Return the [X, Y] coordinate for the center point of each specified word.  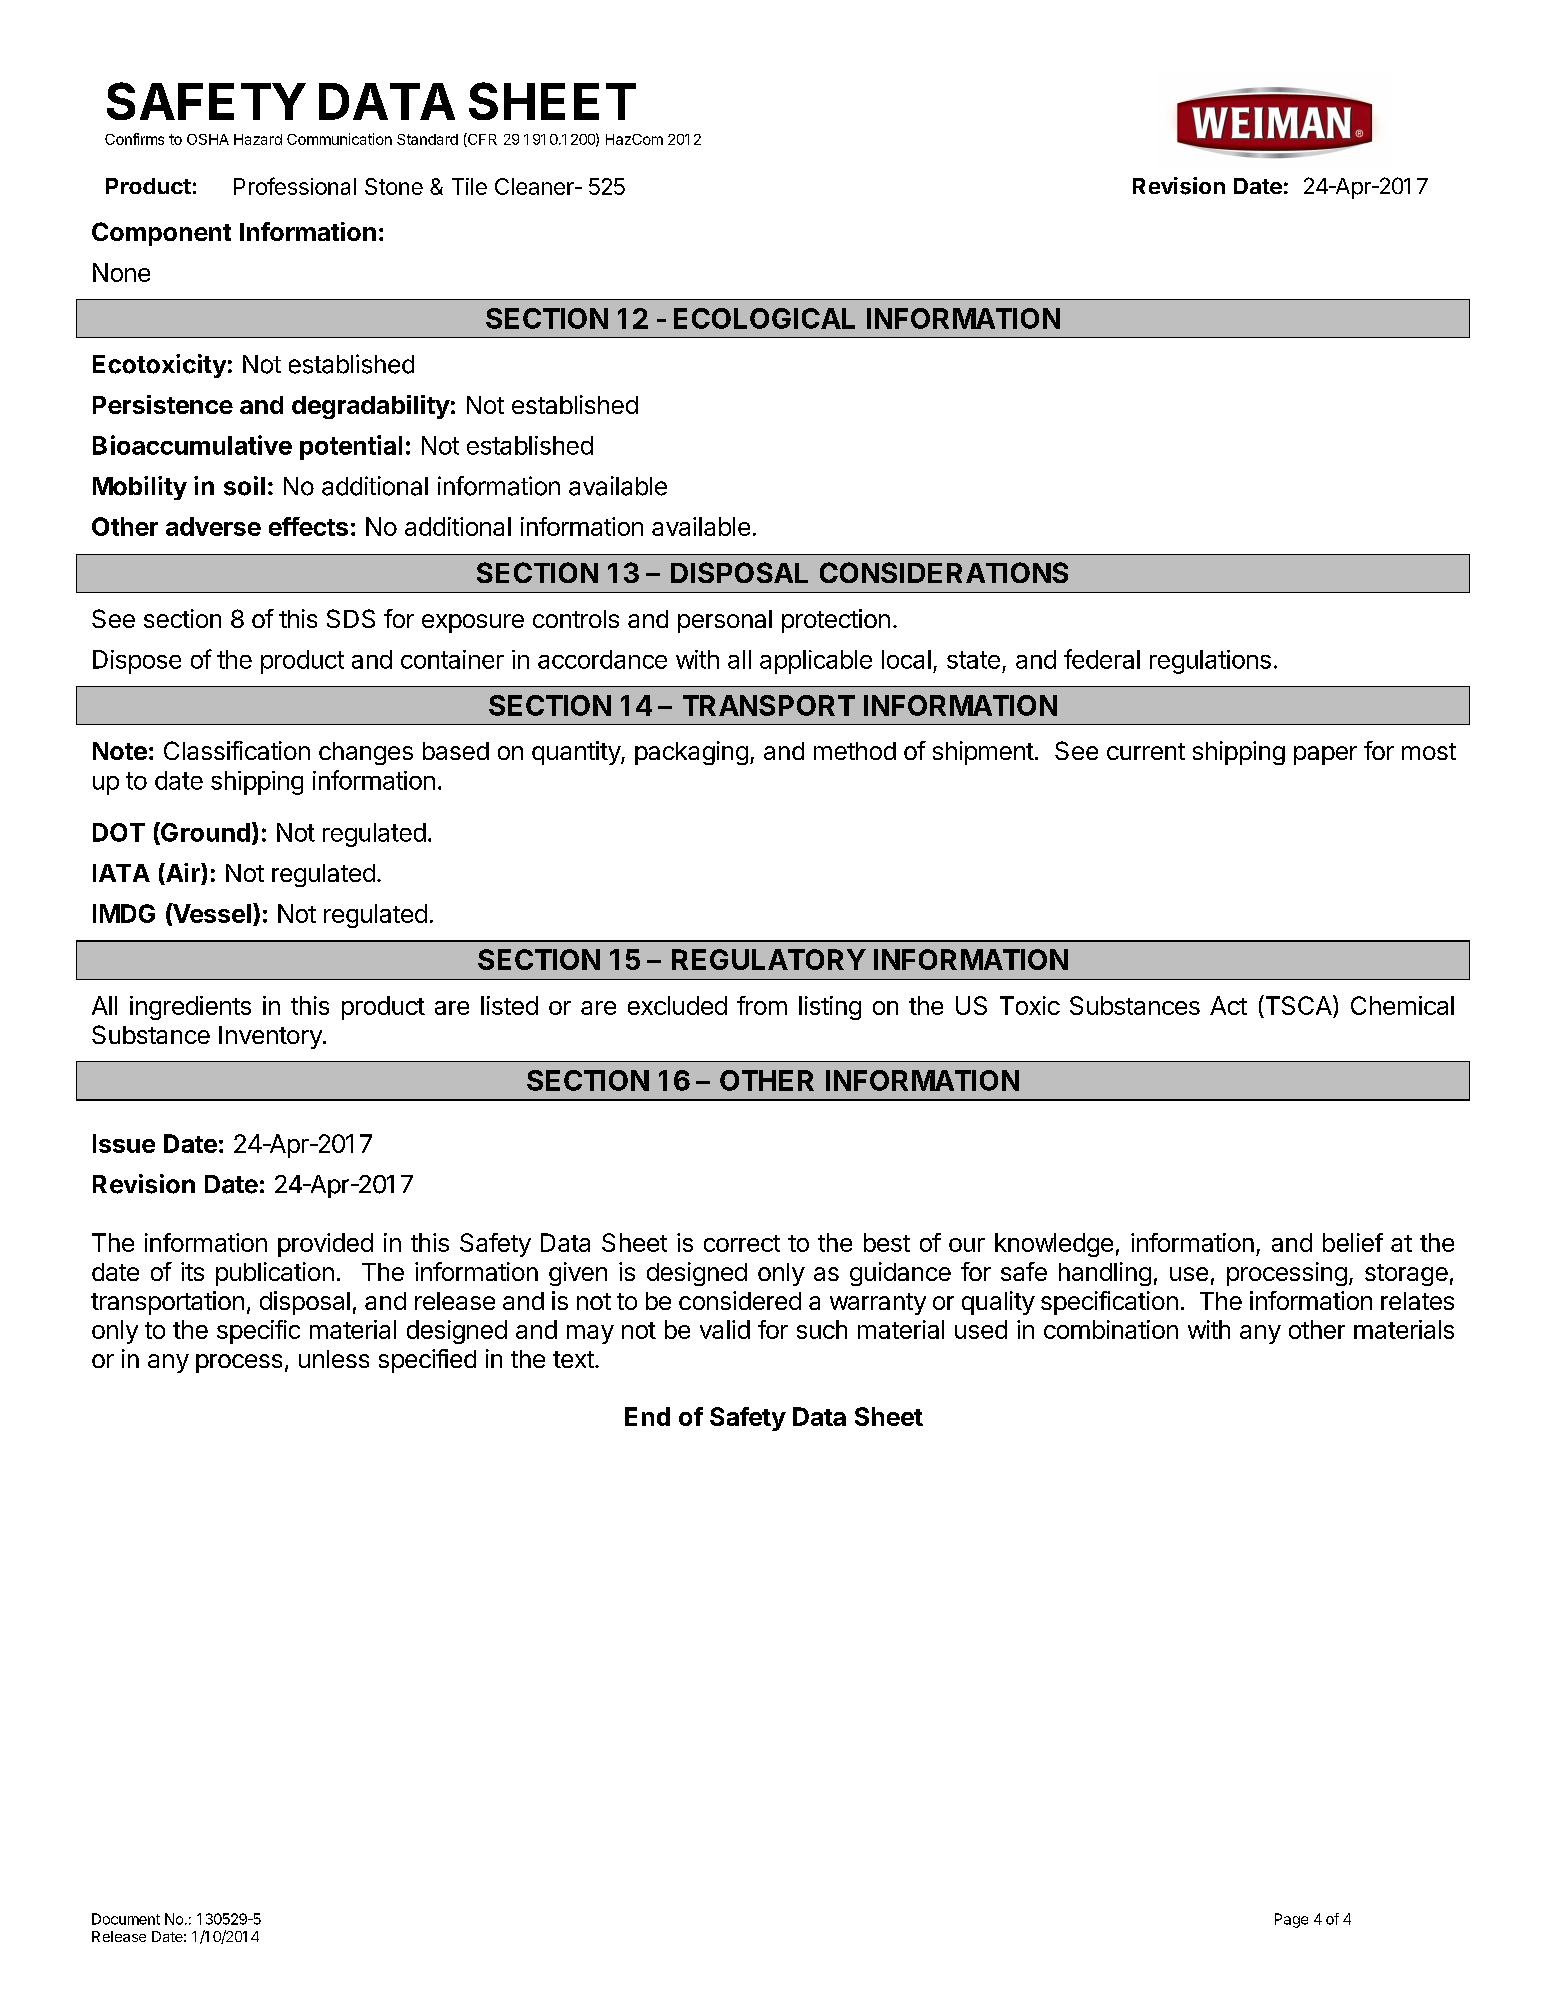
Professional [295, 186]
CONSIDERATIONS [944, 572]
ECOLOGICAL [764, 318]
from [762, 1005]
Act [1228, 1005]
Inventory [271, 1037]
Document [126, 1919]
